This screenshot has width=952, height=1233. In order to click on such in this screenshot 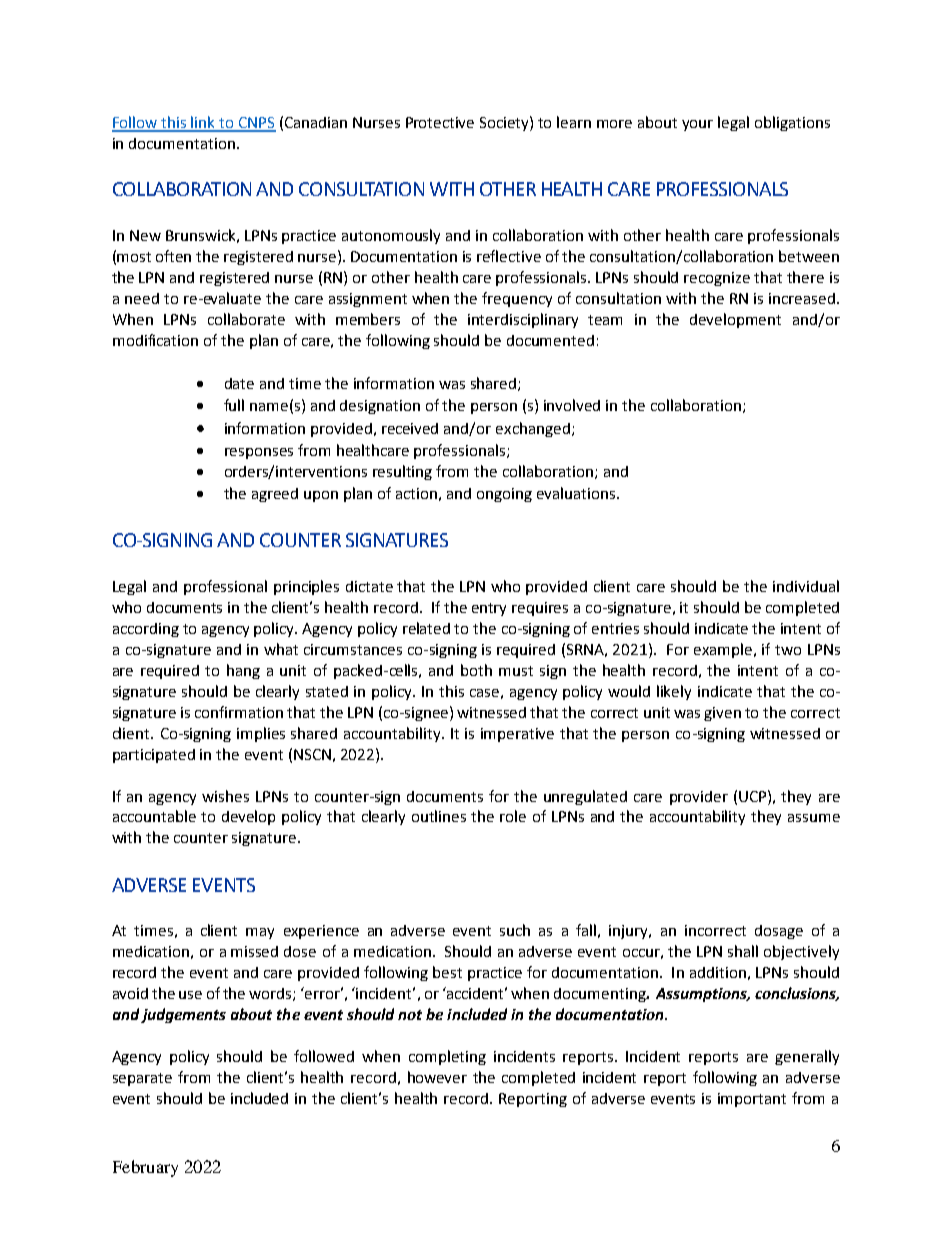, I will do `click(515, 930)`.
